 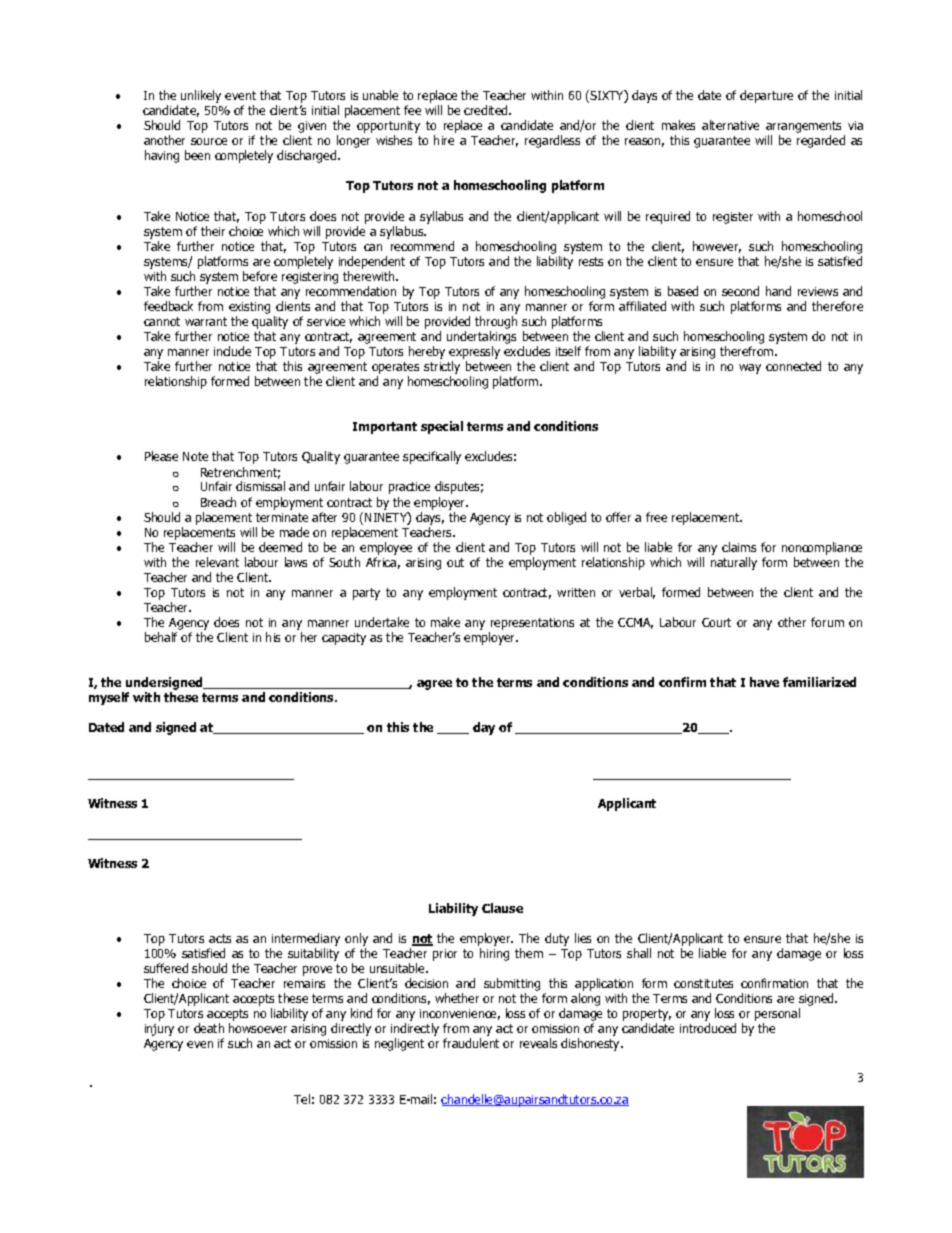 I want to click on alternative, so click(x=730, y=125).
